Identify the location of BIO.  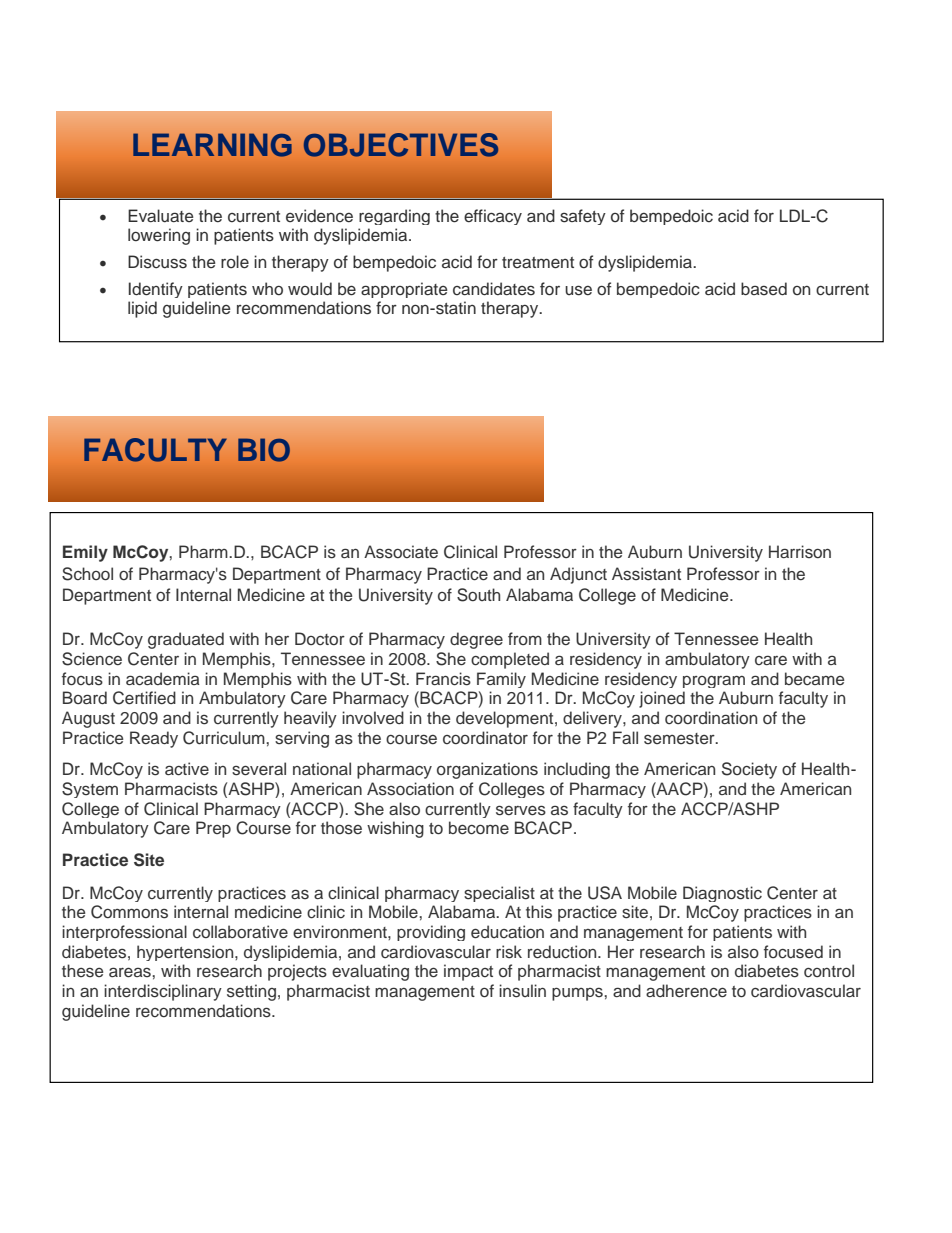
(264, 450).
